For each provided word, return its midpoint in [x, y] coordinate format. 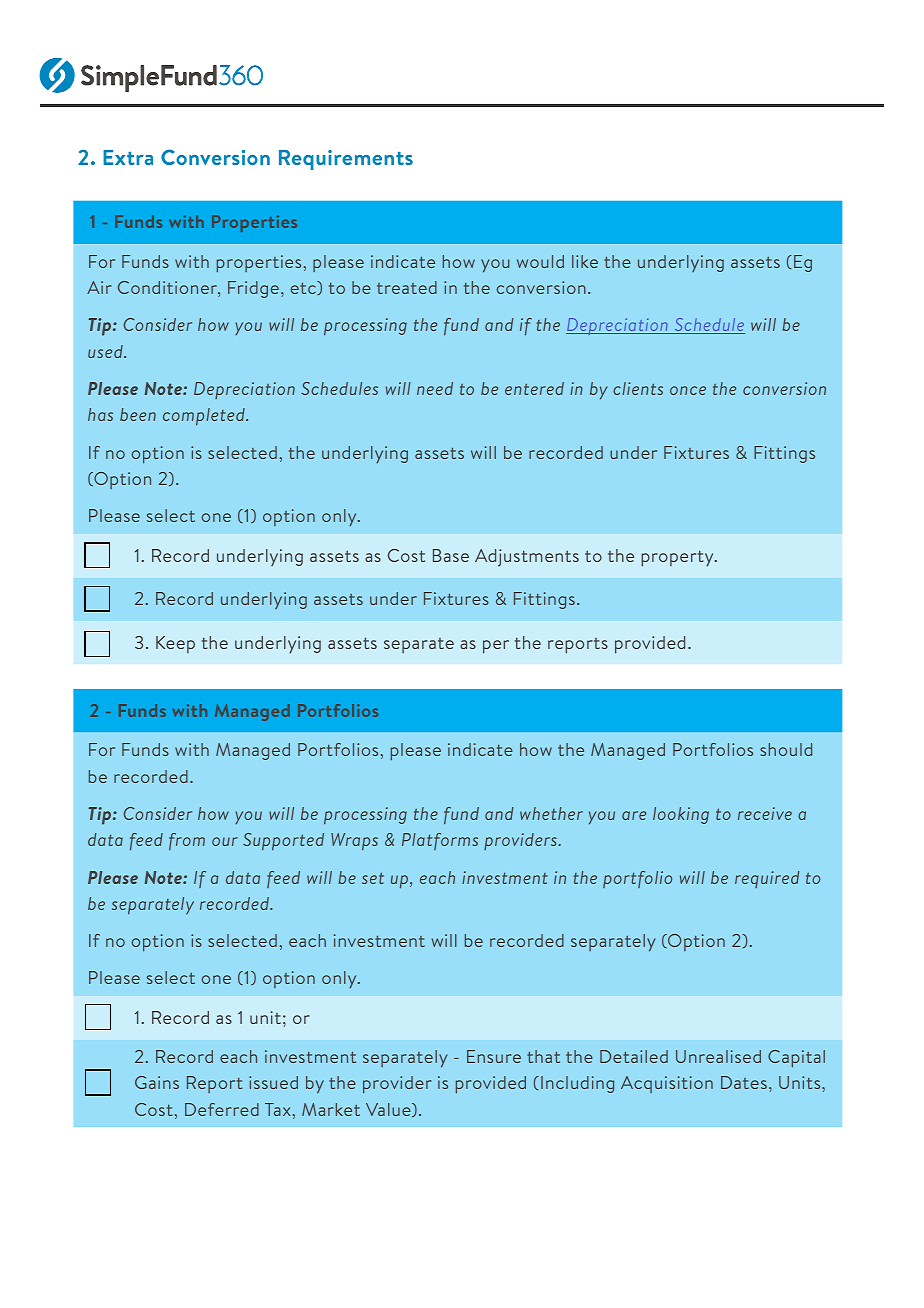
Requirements [346, 160]
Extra [128, 157]
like [585, 261]
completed [205, 417]
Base [451, 555]
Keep [175, 644]
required [767, 879]
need [435, 388]
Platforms [440, 841]
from [187, 842]
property [678, 558]
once [688, 390]
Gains [157, 1082]
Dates [744, 1082]
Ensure [494, 1056]
